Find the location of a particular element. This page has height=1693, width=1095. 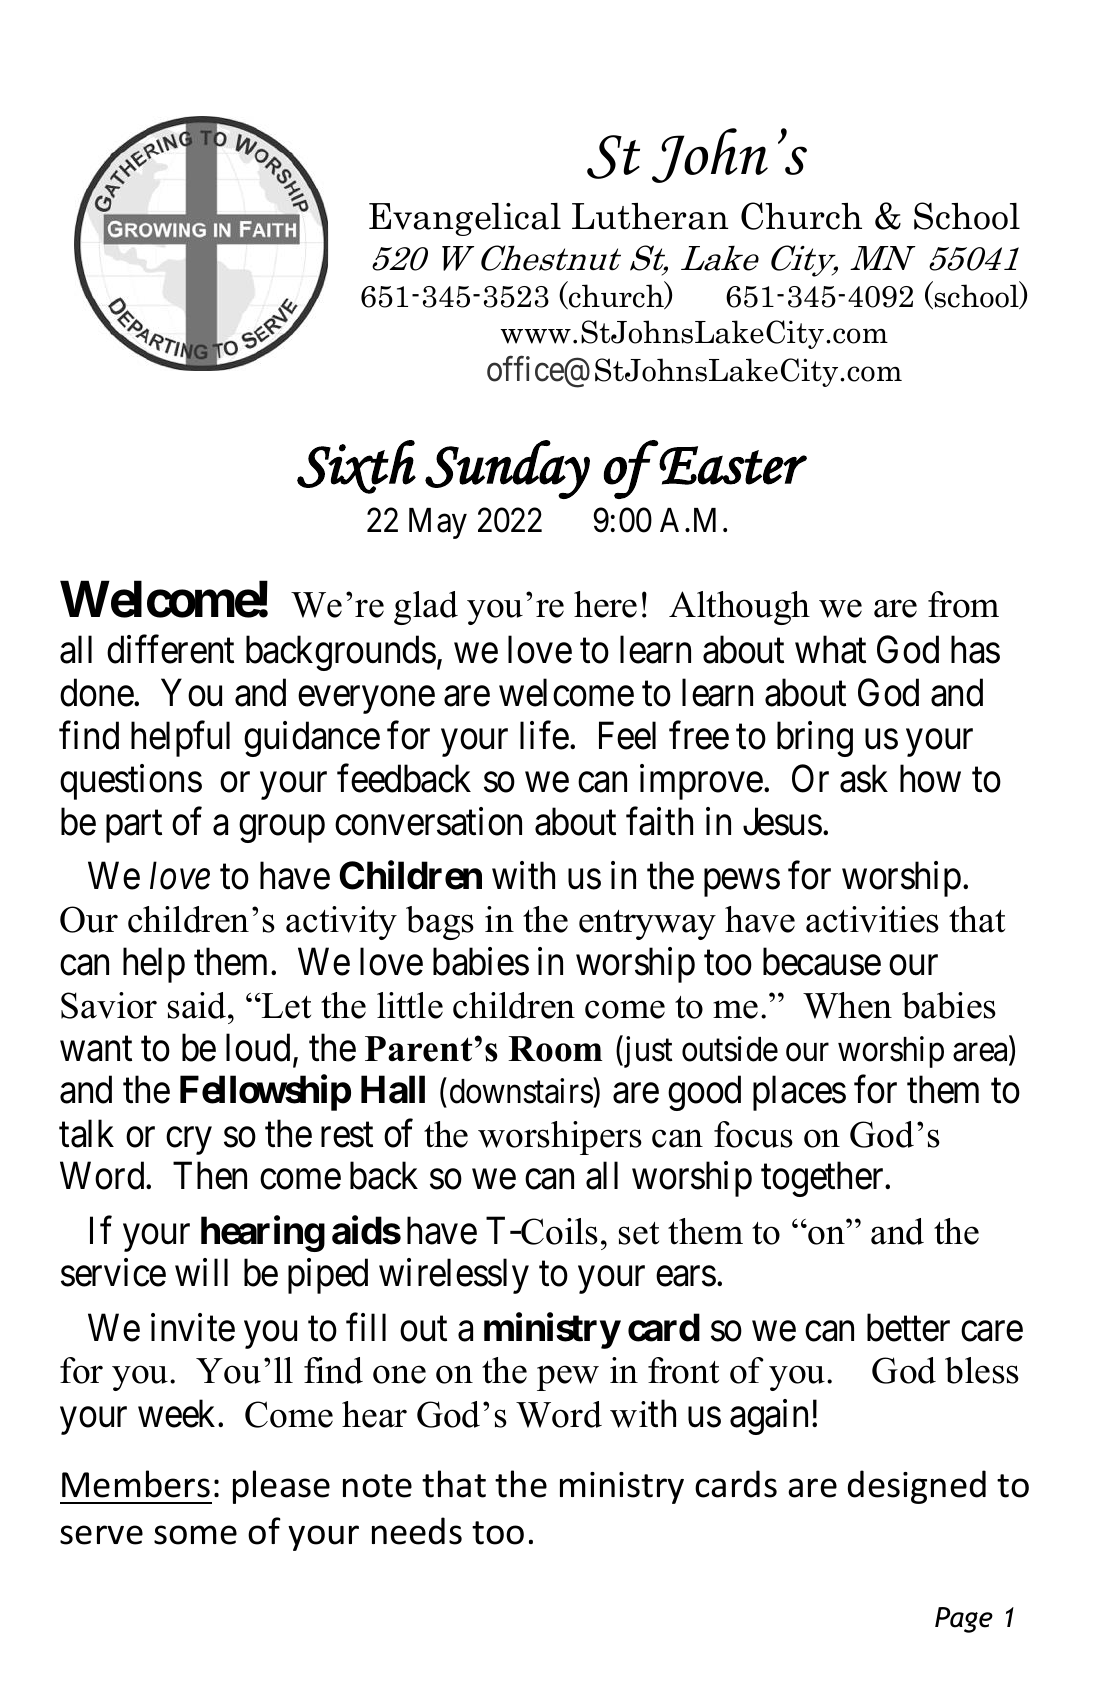

cry is located at coordinates (189, 1141).
